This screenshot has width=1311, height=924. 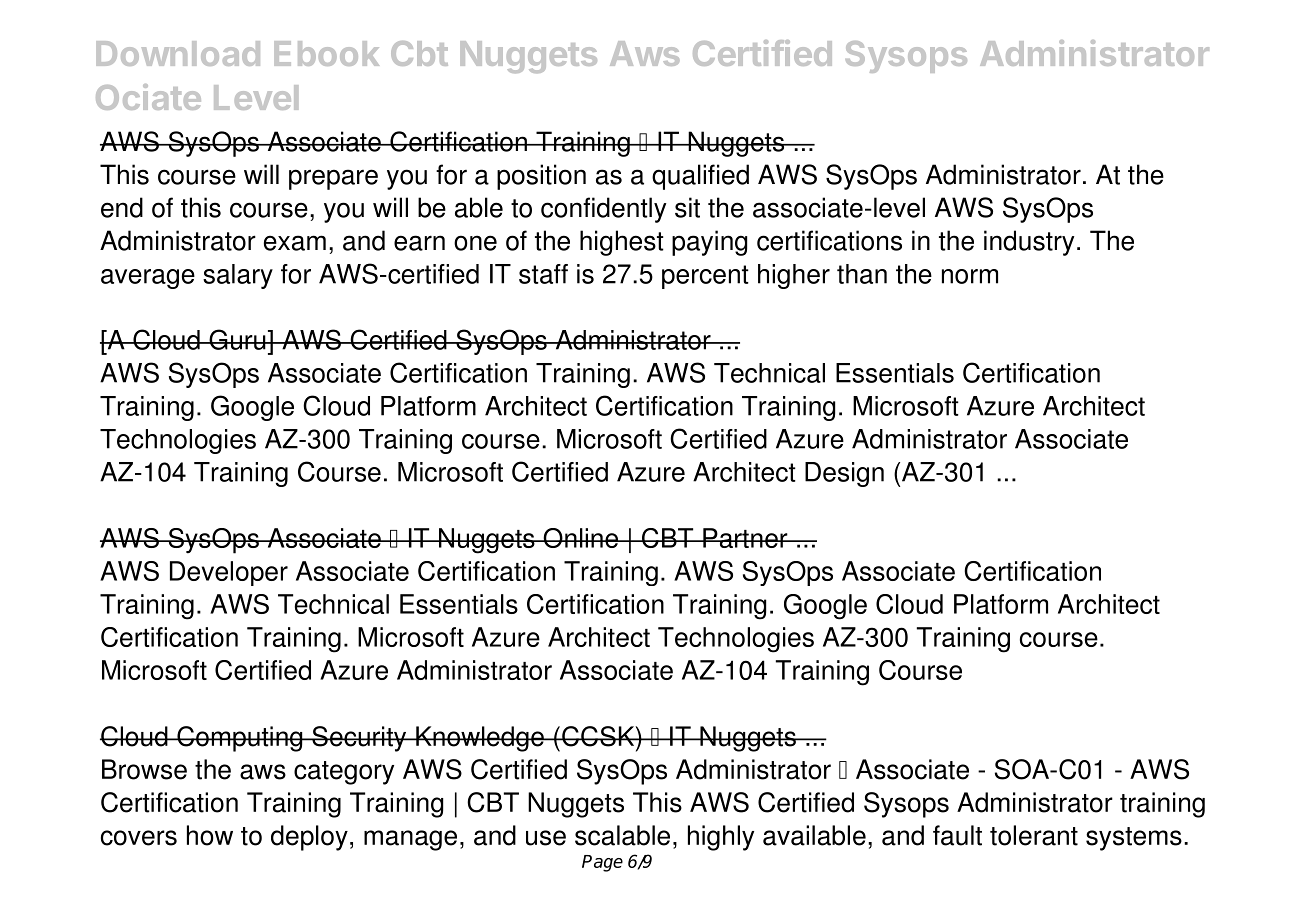 What do you see at coordinates (237, 339) in the screenshot?
I see `Guru` at bounding box center [237, 339].
